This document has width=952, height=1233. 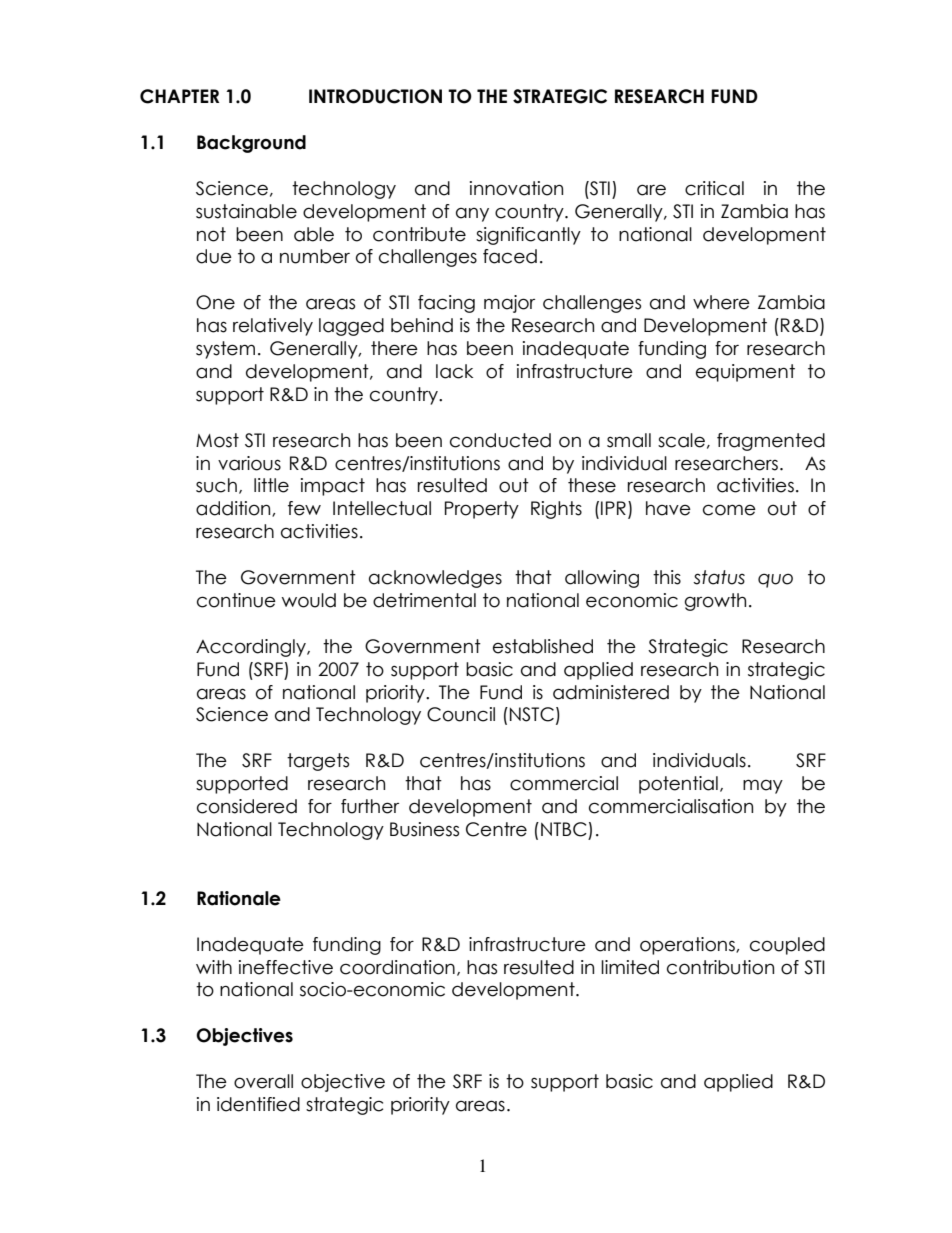 What do you see at coordinates (263, 1081) in the document?
I see `overall` at bounding box center [263, 1081].
